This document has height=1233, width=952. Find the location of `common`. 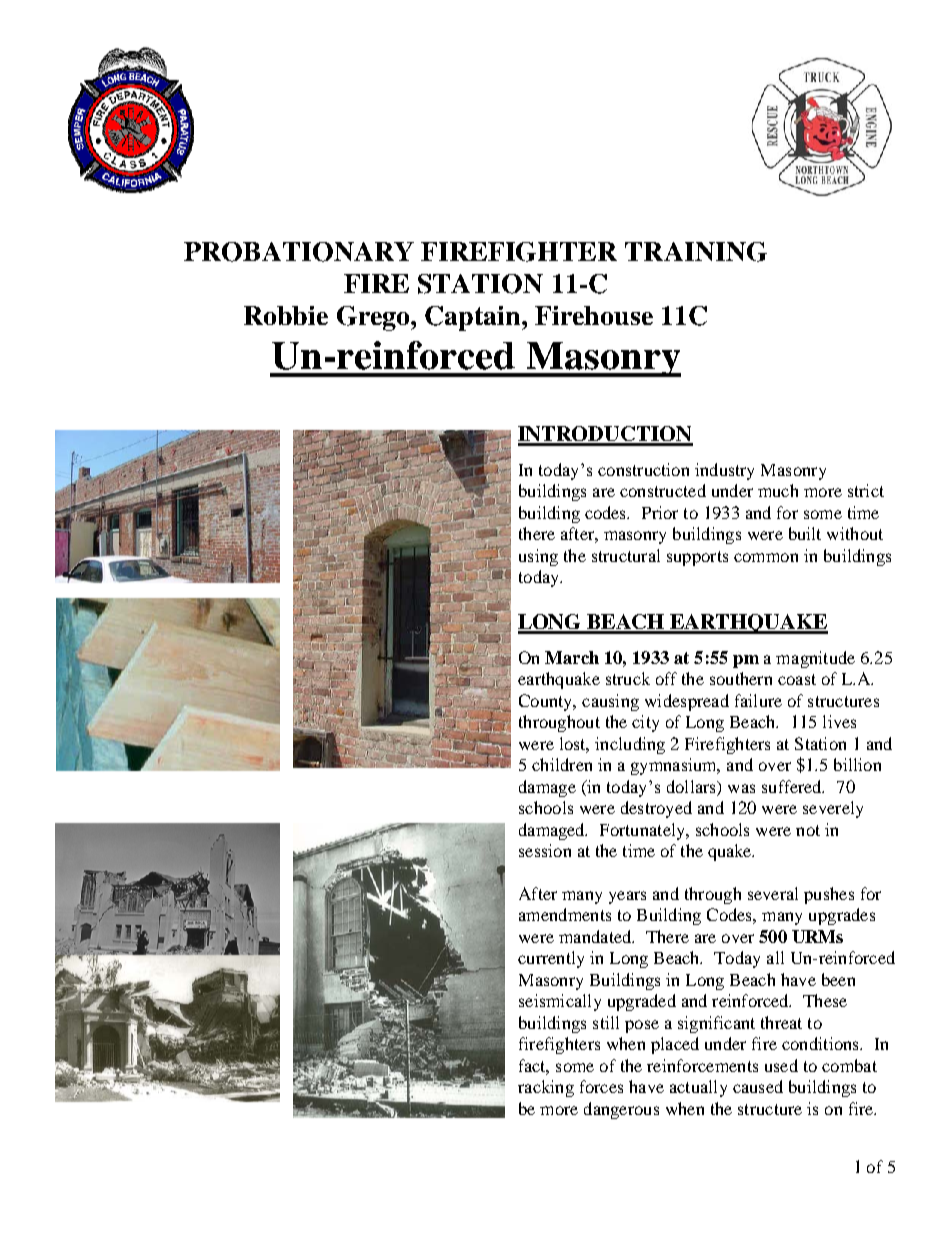

common is located at coordinates (766, 557).
